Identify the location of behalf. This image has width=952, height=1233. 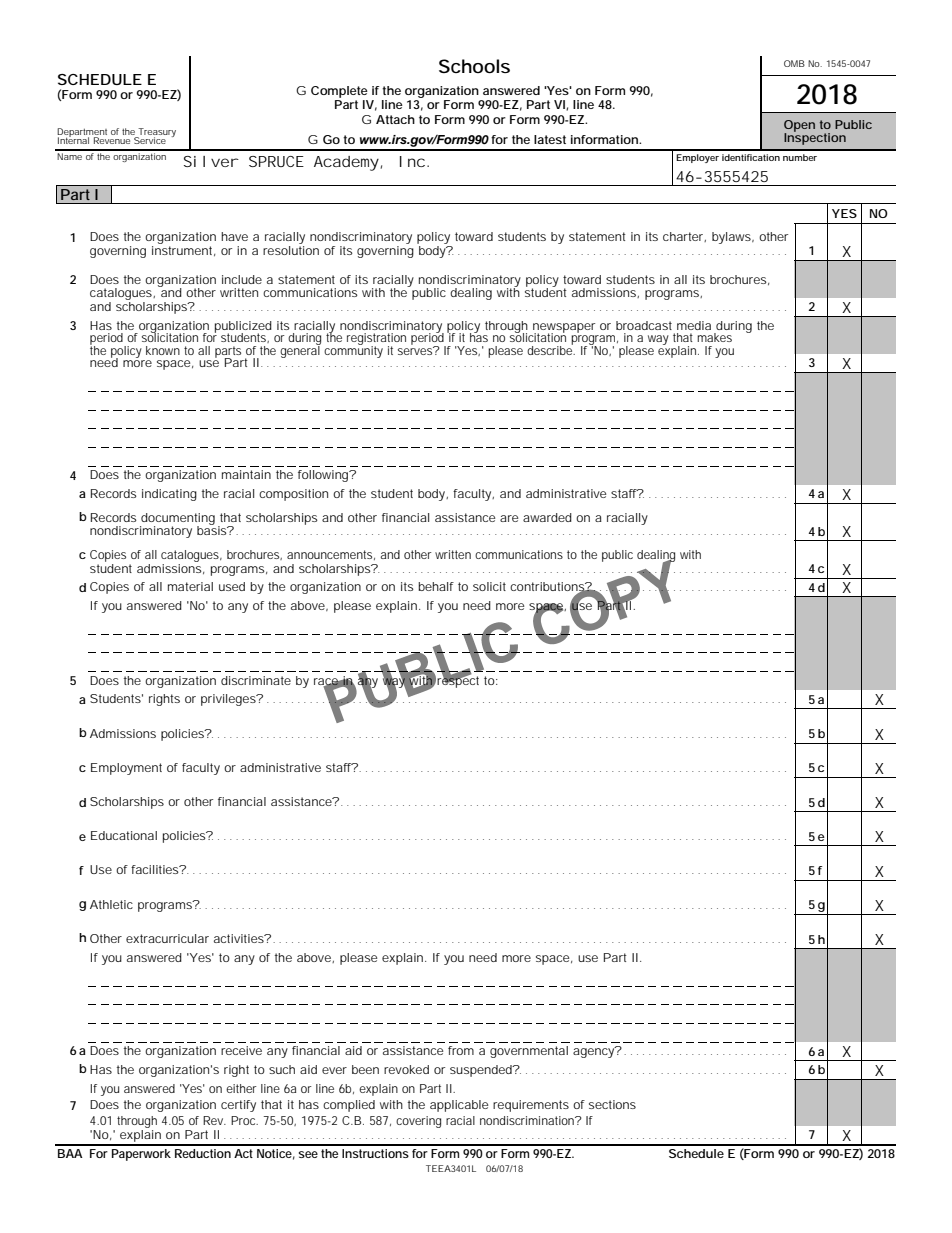
(436, 586).
